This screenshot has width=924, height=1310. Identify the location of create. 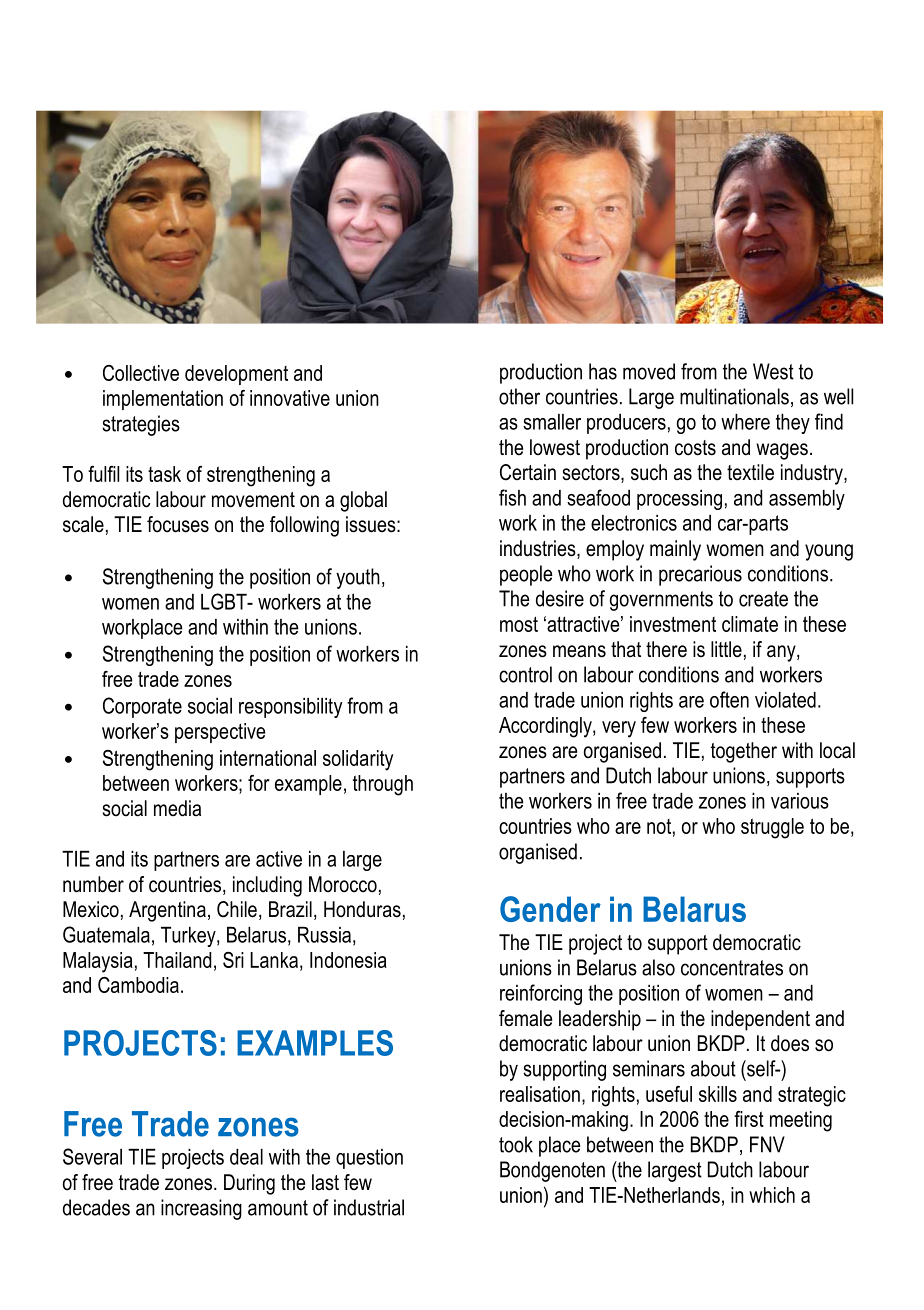
(763, 599).
